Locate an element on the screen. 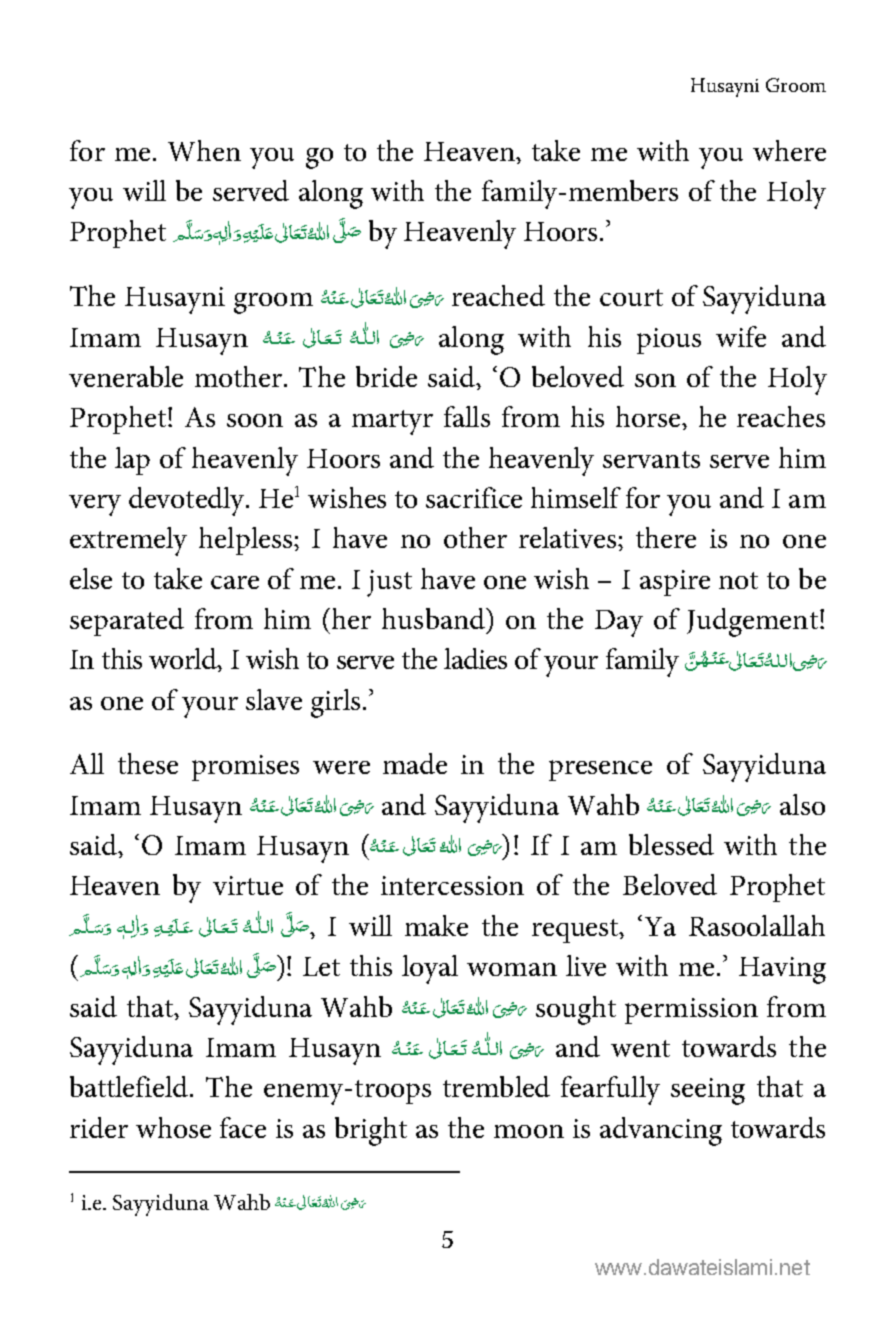 This screenshot has height=1323, width=896. reached is located at coordinates (498, 295).
